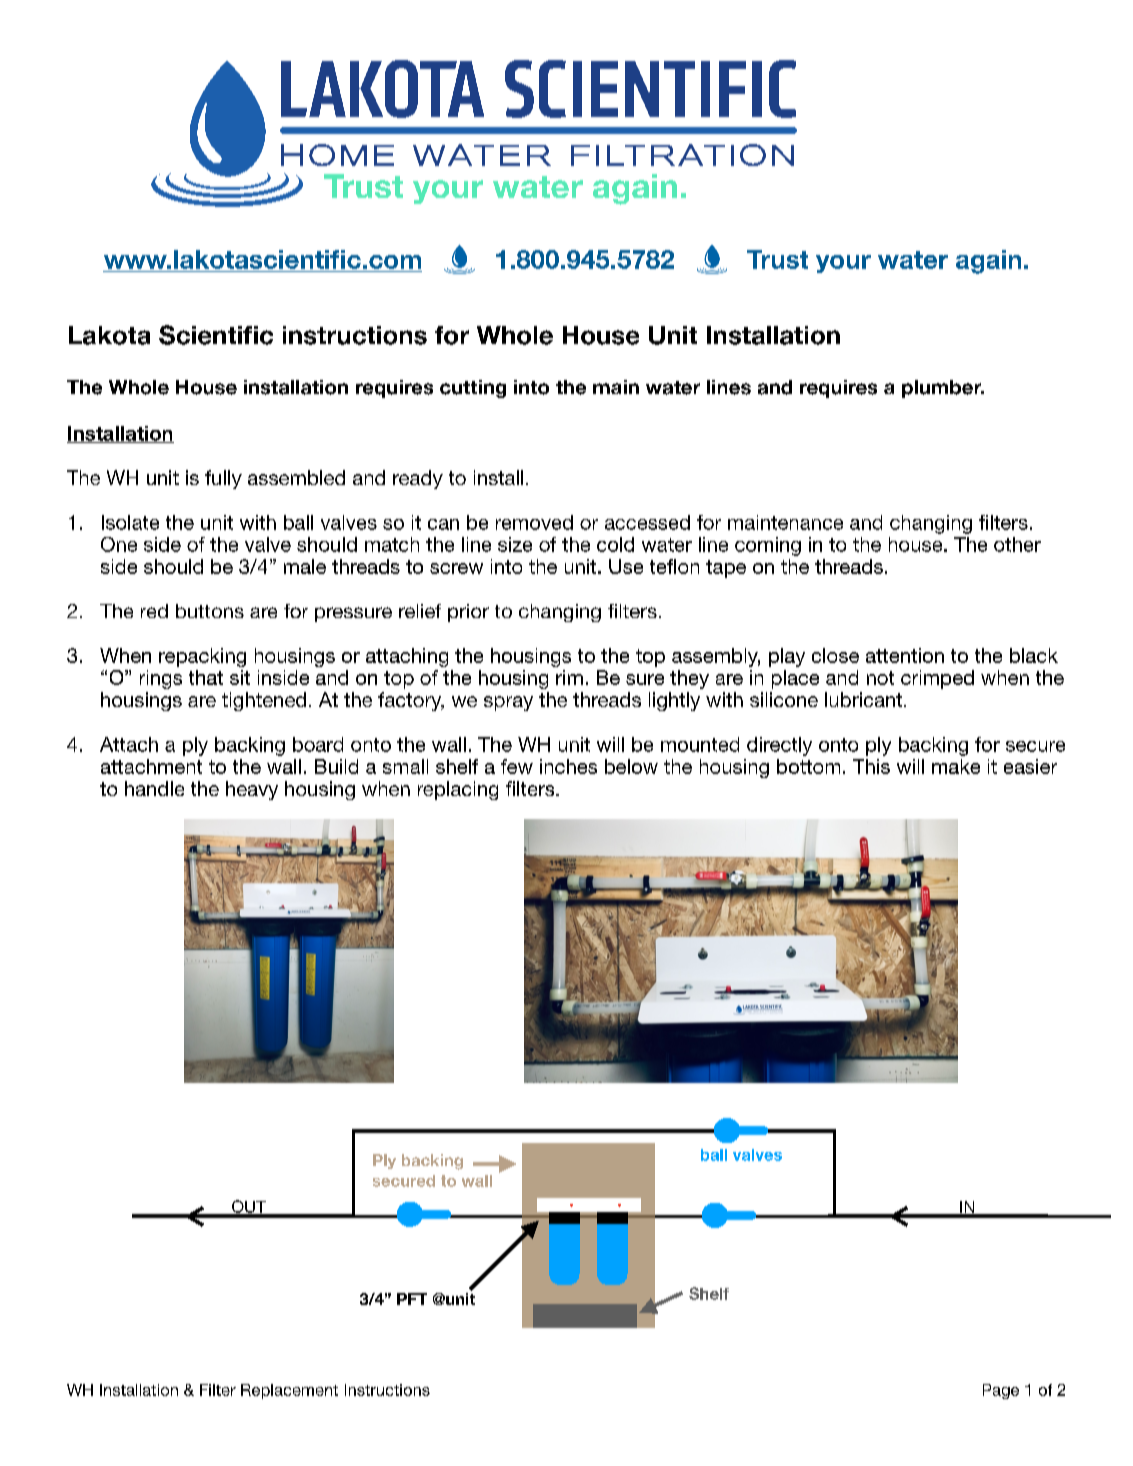 This image has height=1466, width=1133. Describe the element at coordinates (1001, 1391) in the image. I see `Page` at that location.
